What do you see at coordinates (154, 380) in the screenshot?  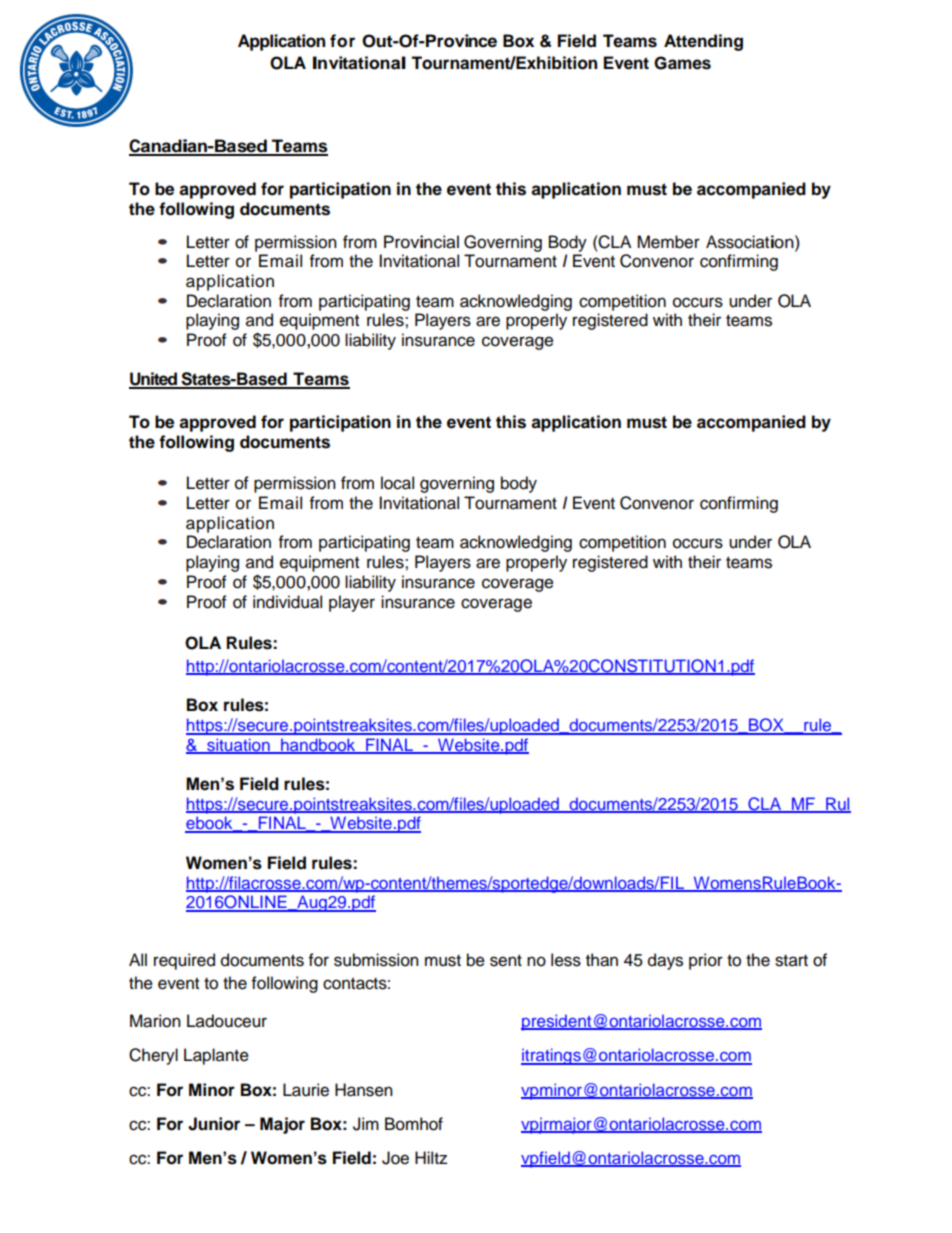 I see `United` at bounding box center [154, 380].
